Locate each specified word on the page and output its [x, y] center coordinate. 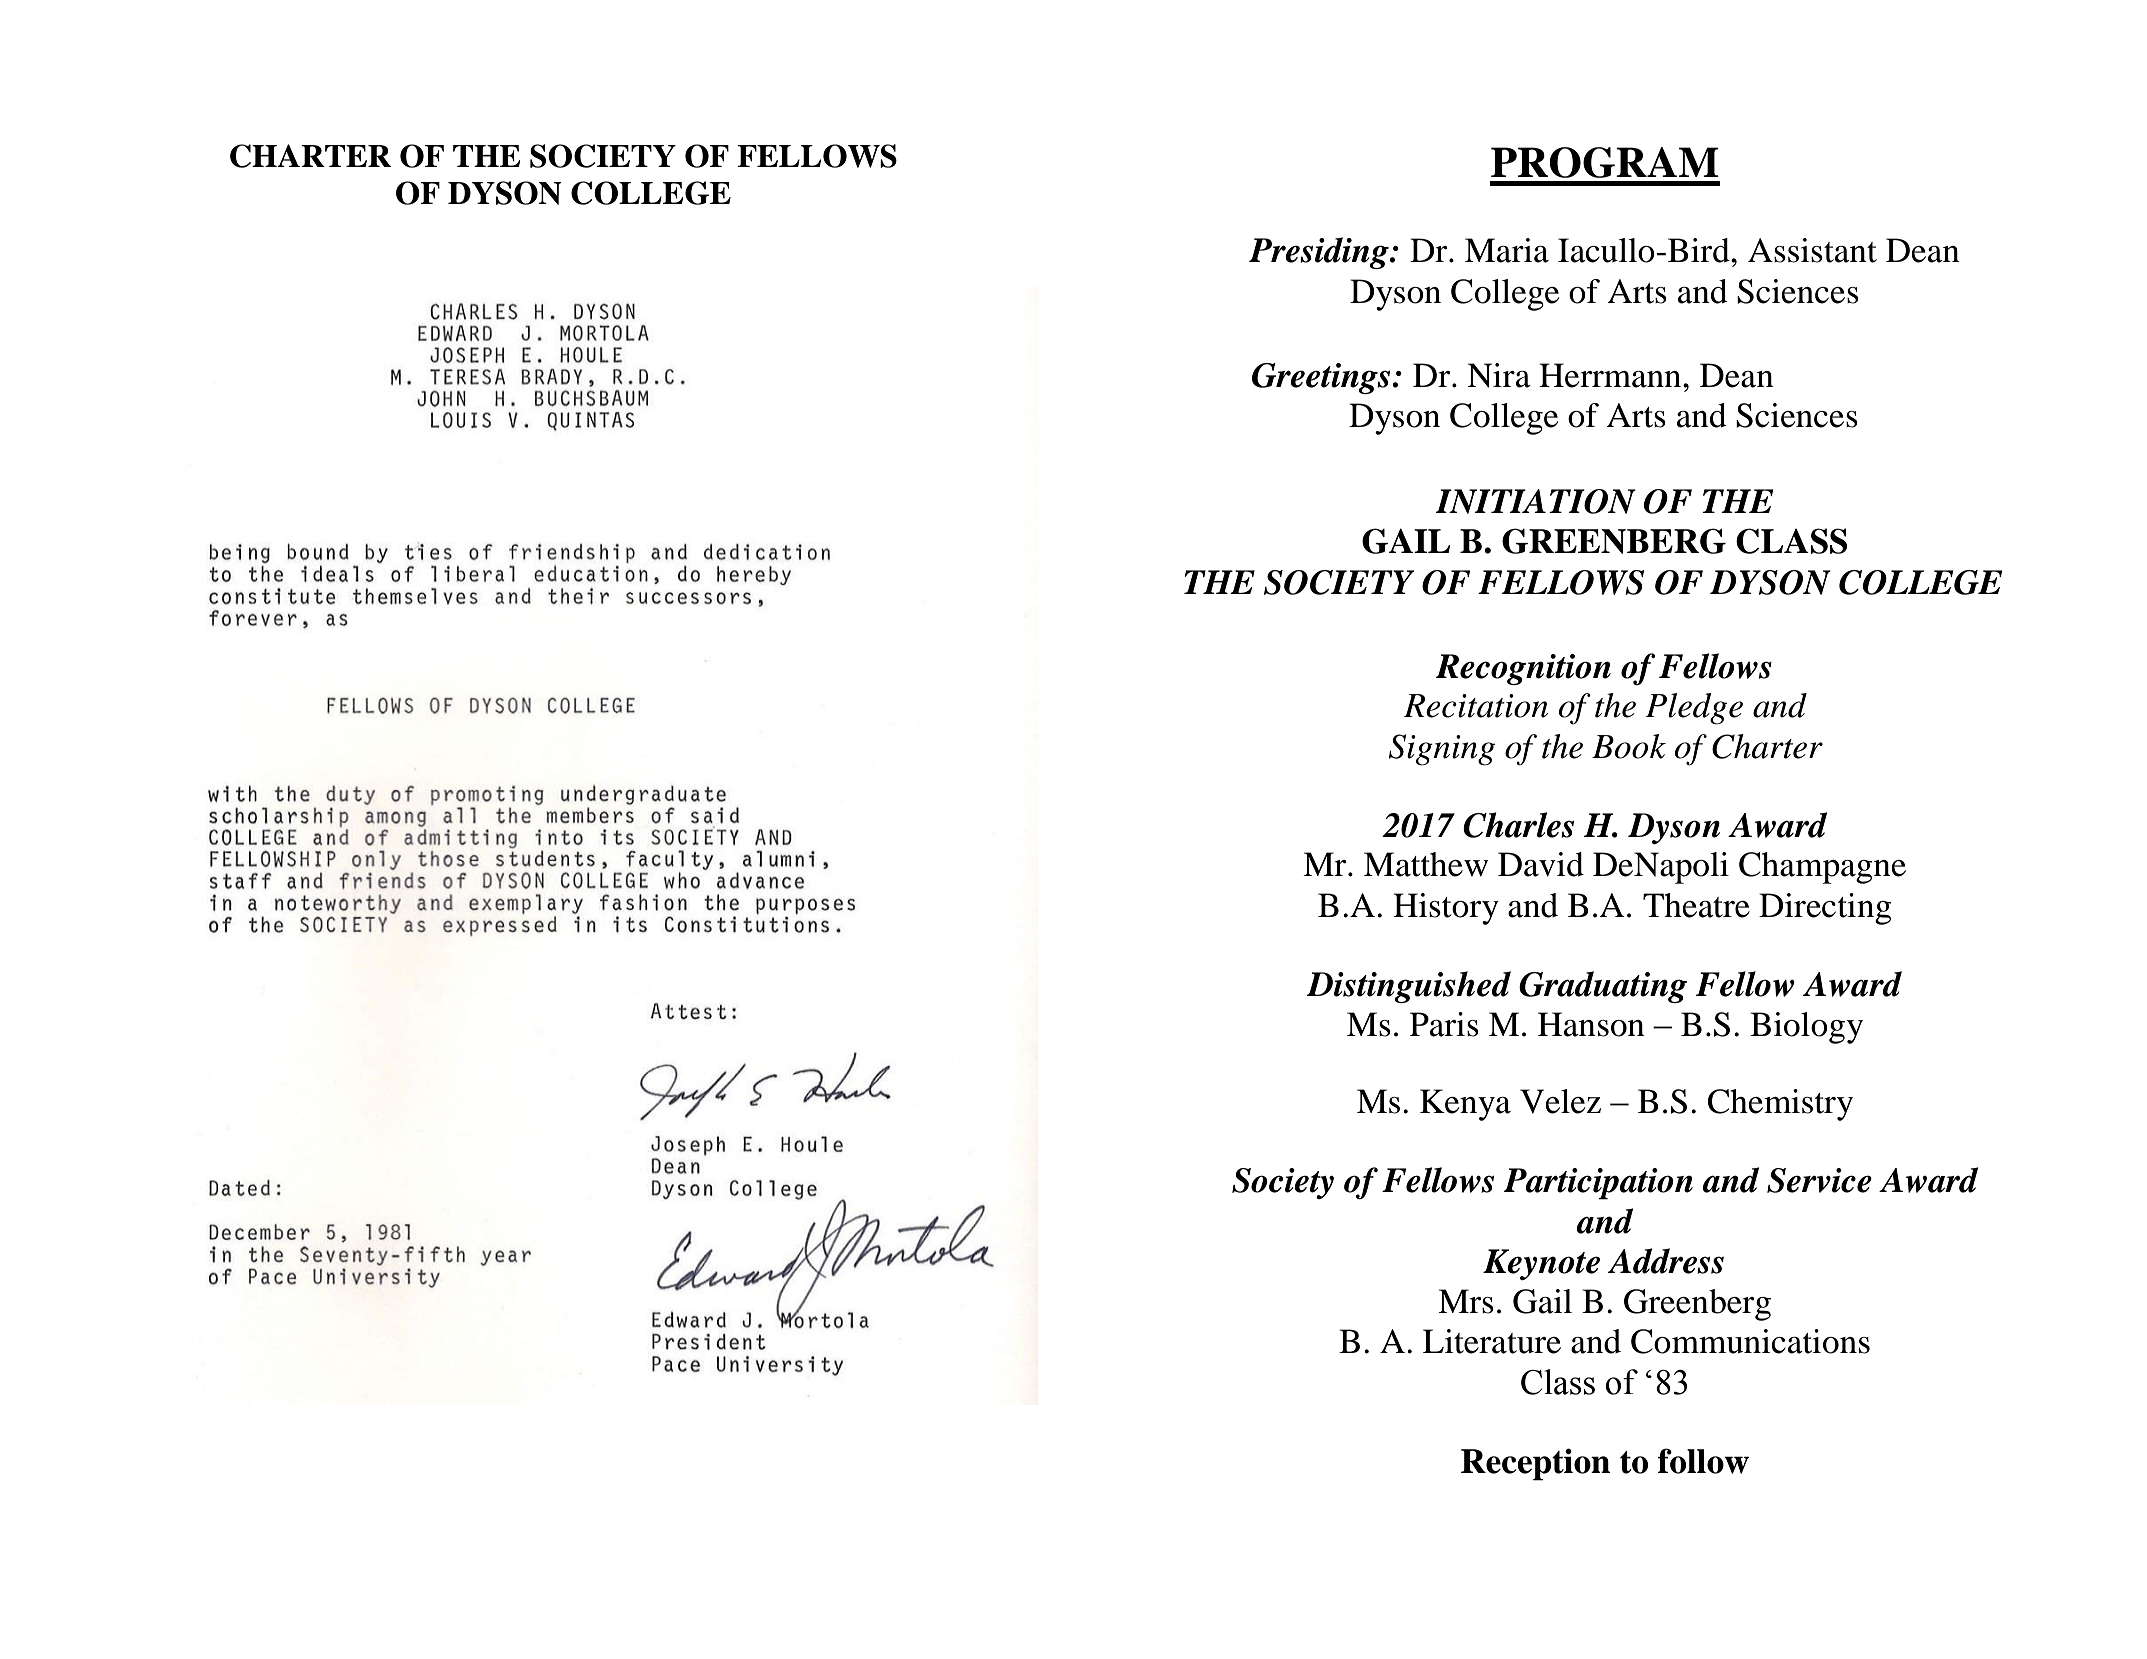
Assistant [1812, 250]
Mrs [1466, 1301]
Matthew [1426, 864]
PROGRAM [1605, 162]
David [1541, 864]
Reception [1535, 1464]
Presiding [1320, 253]
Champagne [1822, 868]
